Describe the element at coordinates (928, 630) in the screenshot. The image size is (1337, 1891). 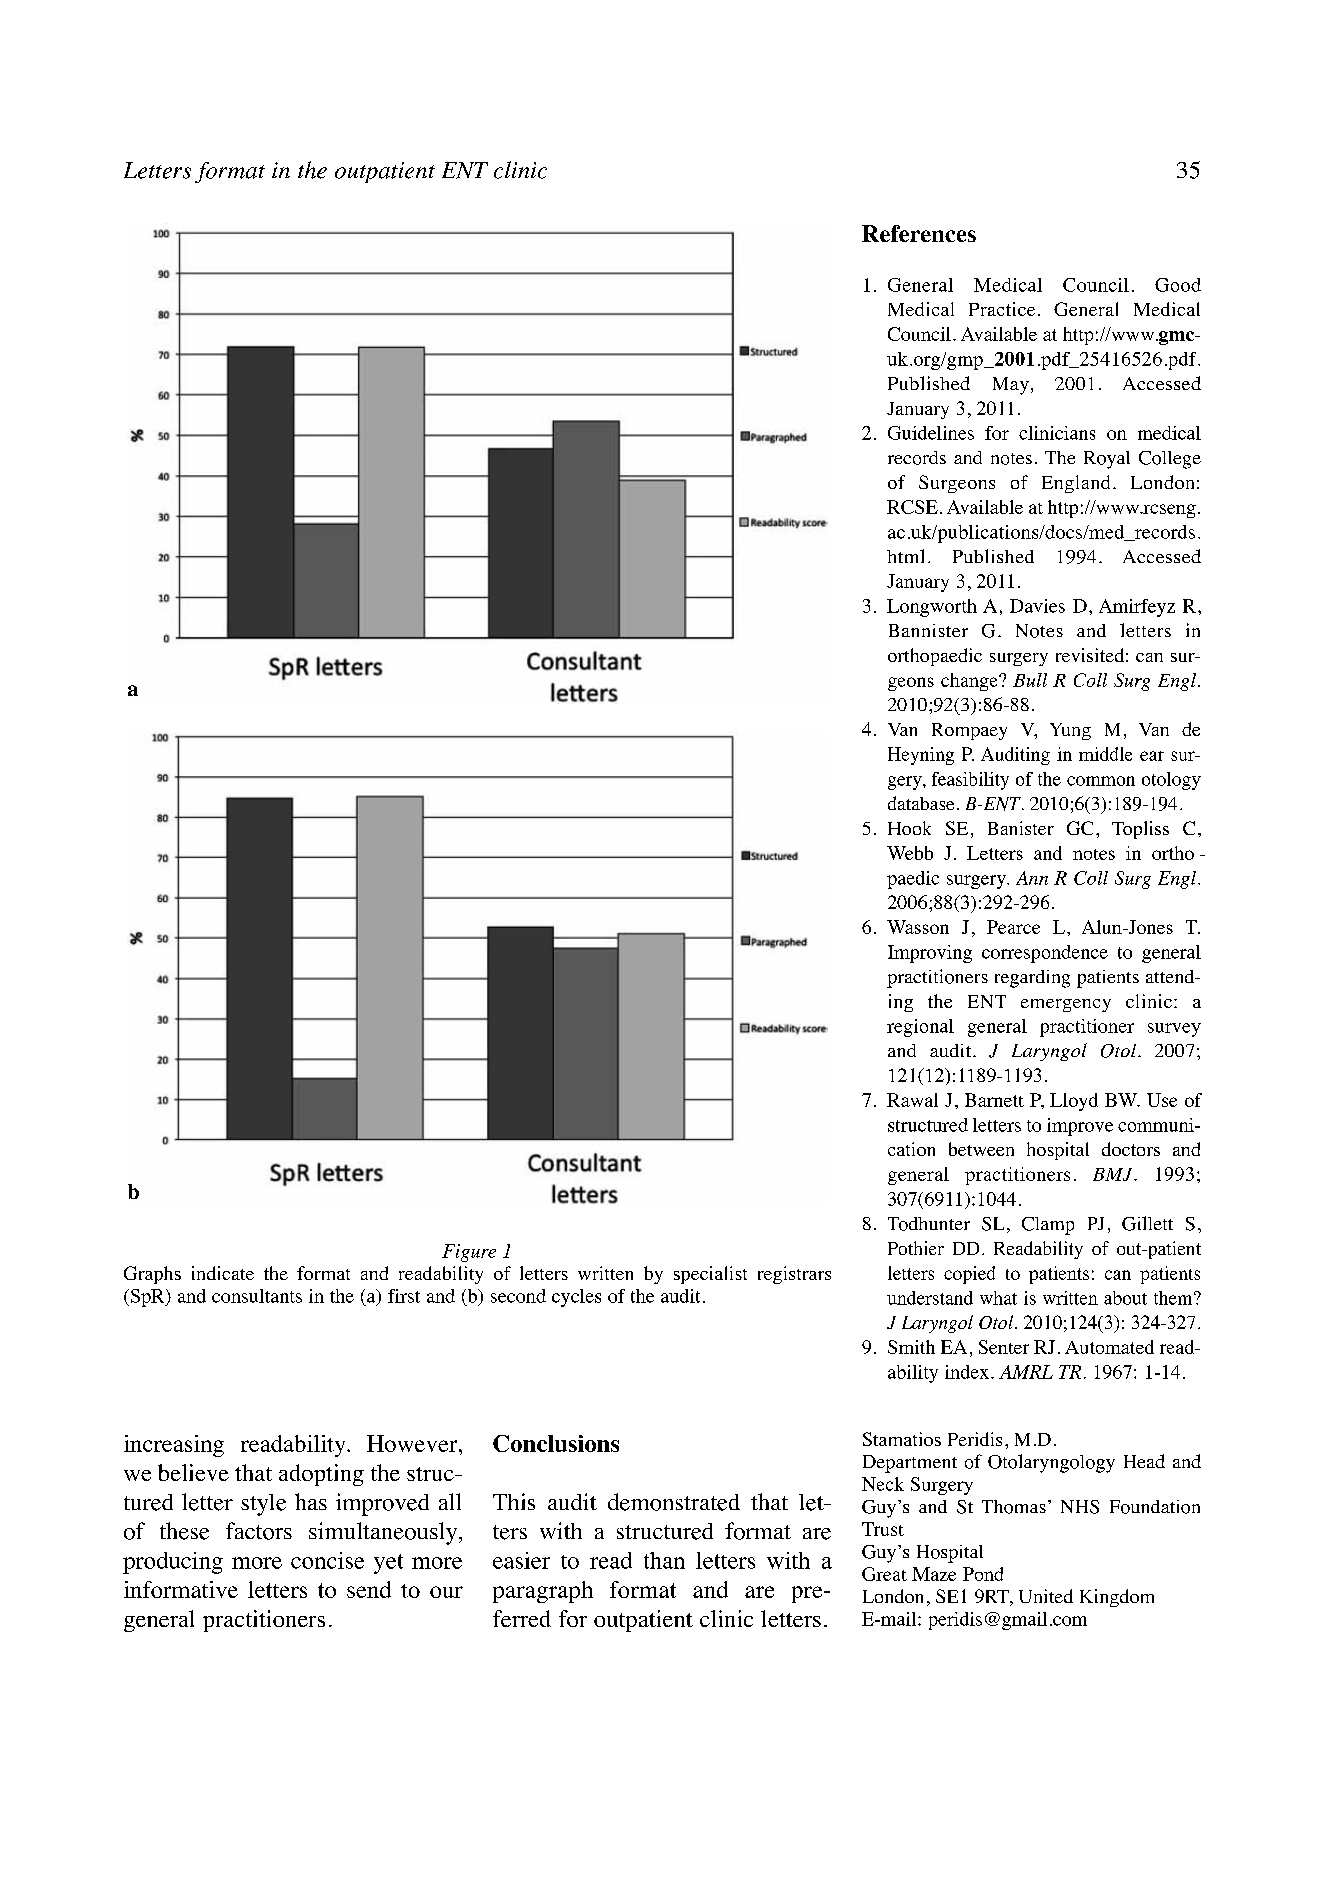
I see `Bannister` at that location.
